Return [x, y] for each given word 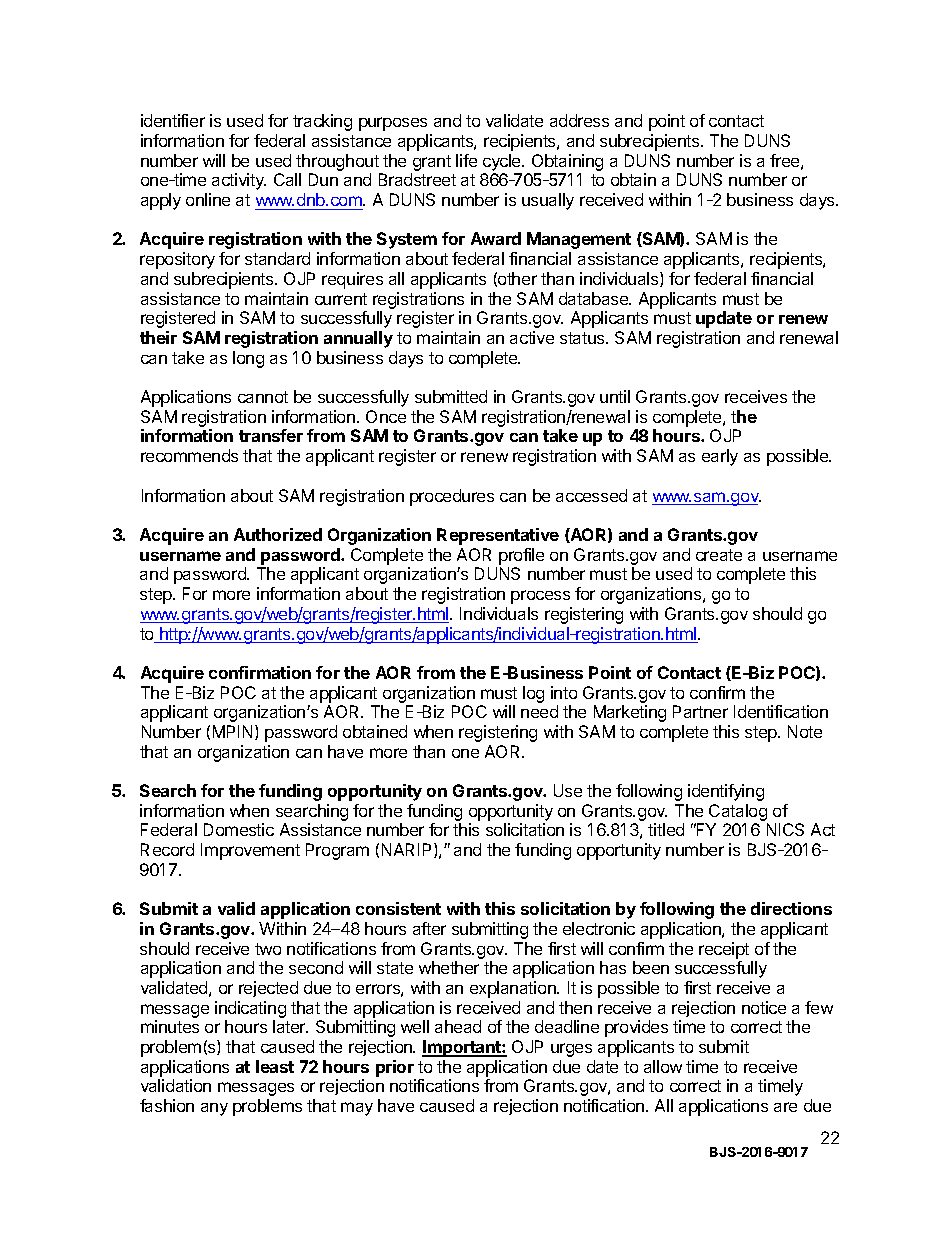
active [532, 337]
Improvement [250, 851]
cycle [503, 164]
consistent [398, 908]
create [719, 555]
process [540, 597]
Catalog [738, 812]
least [275, 1066]
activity [239, 181]
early [720, 457]
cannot [263, 397]
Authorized [278, 534]
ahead [458, 1026]
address [579, 120]
